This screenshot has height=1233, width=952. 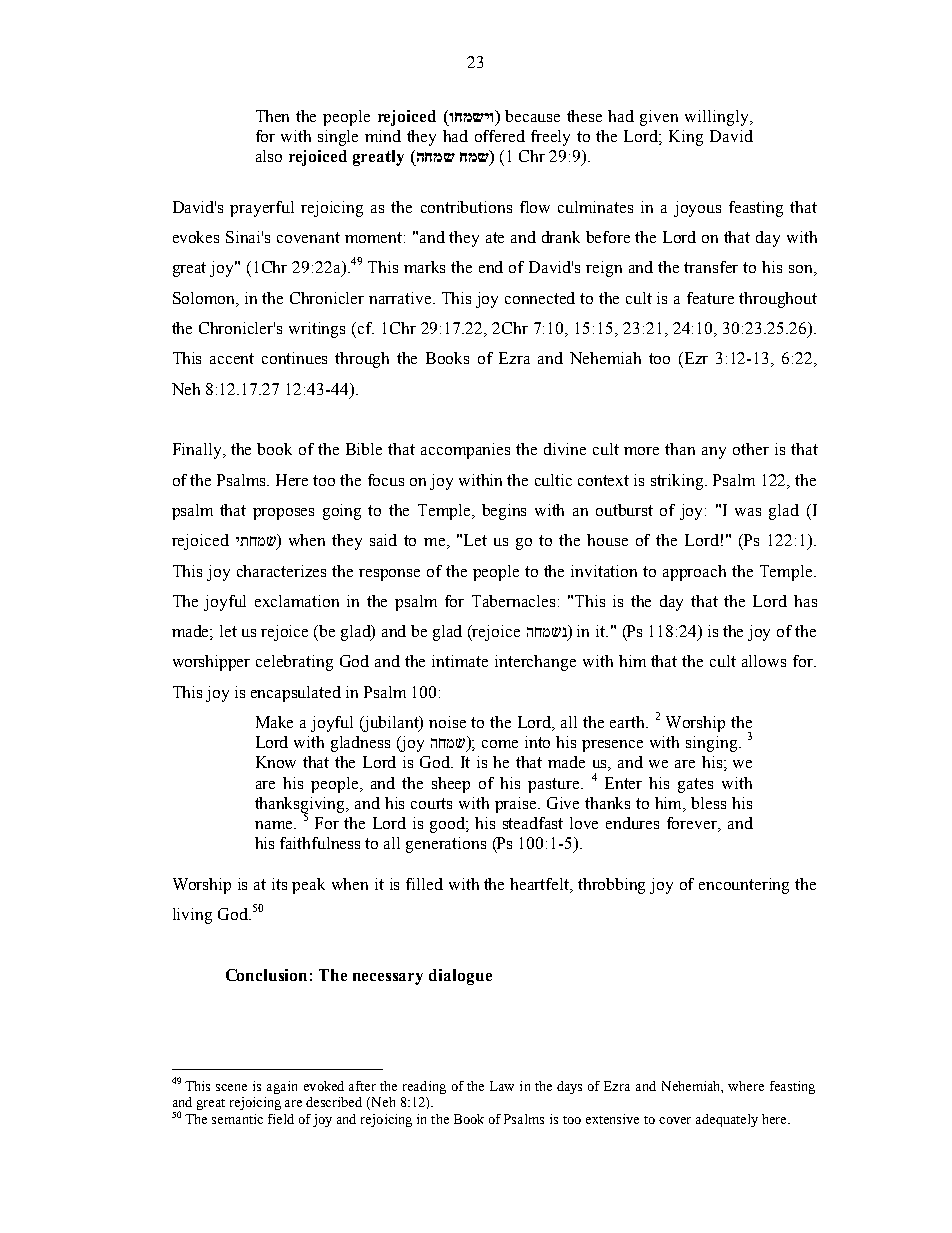 I want to click on other, so click(x=751, y=449).
